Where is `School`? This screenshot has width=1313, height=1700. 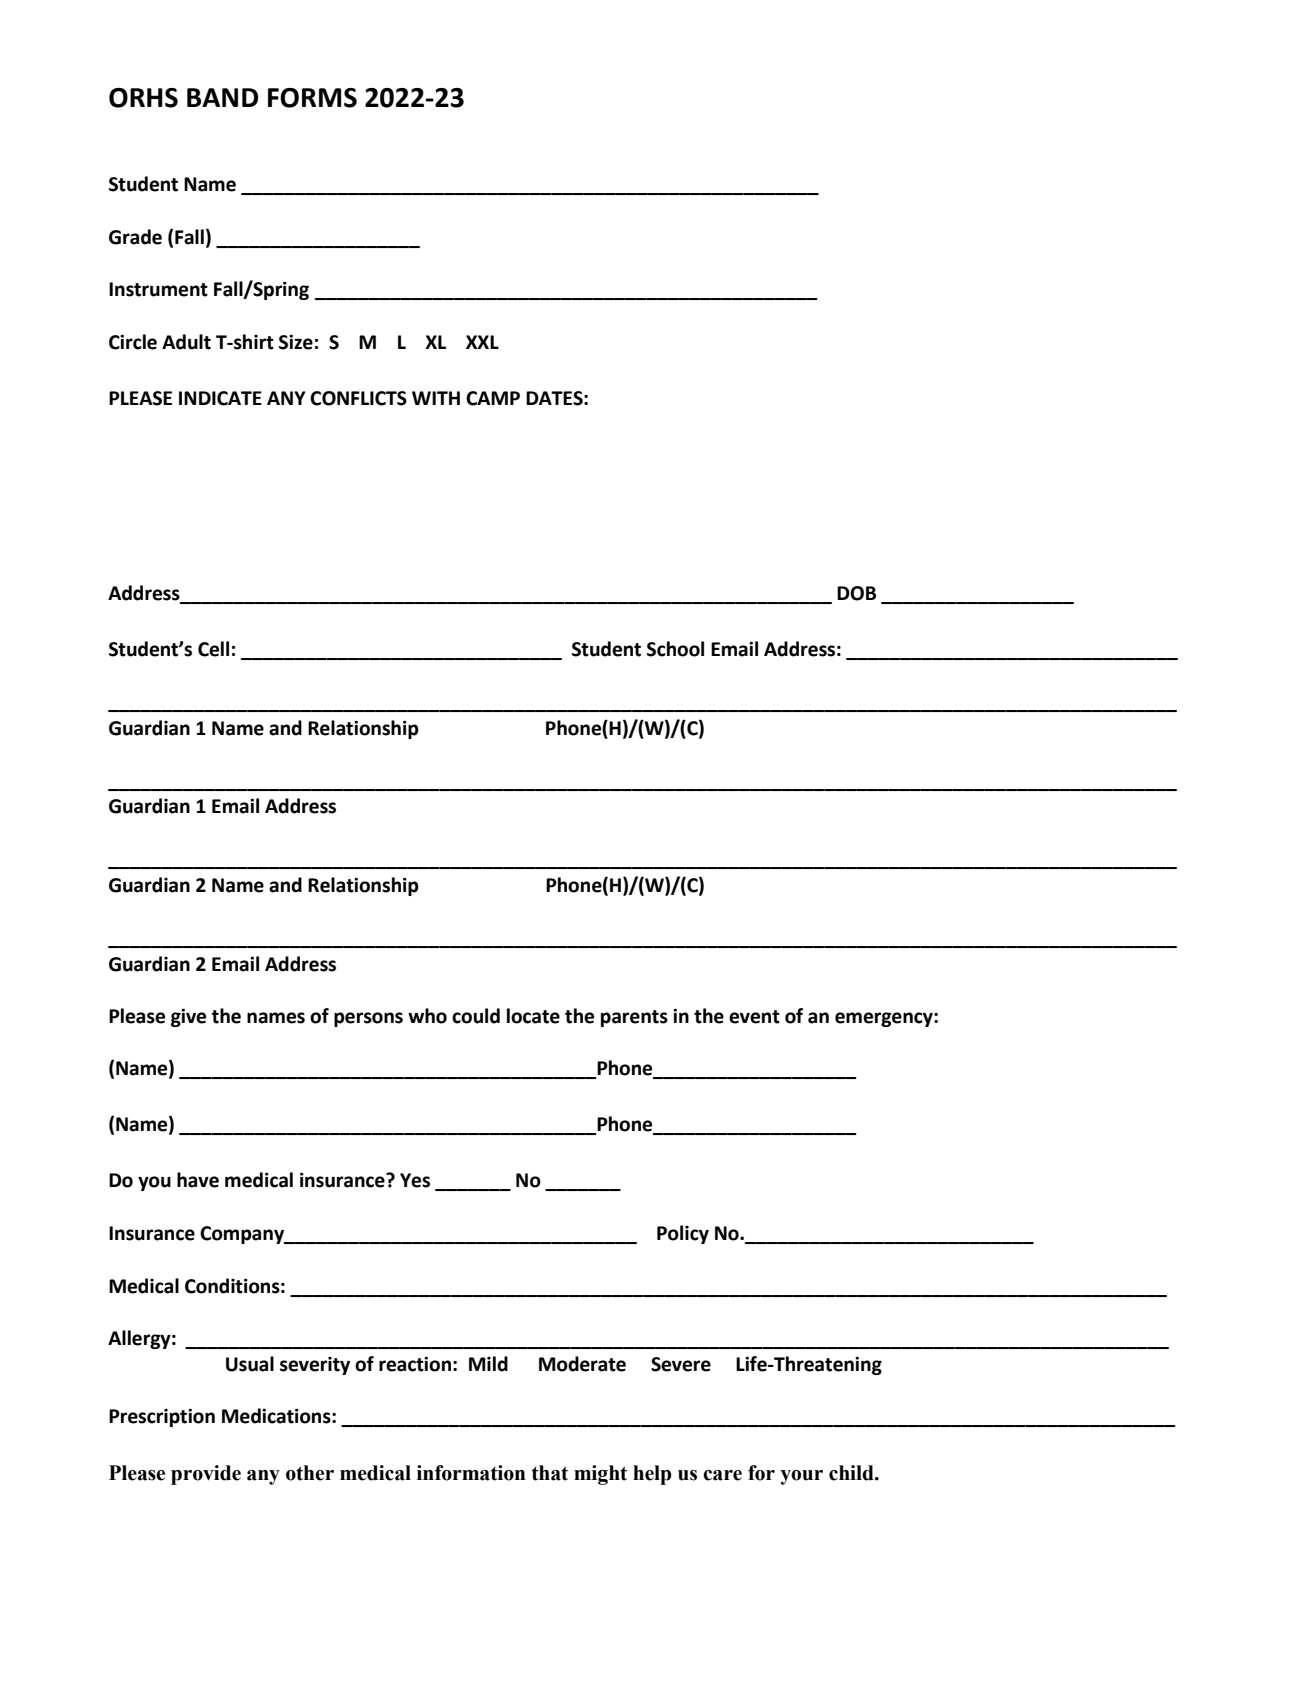
School is located at coordinates (675, 649).
